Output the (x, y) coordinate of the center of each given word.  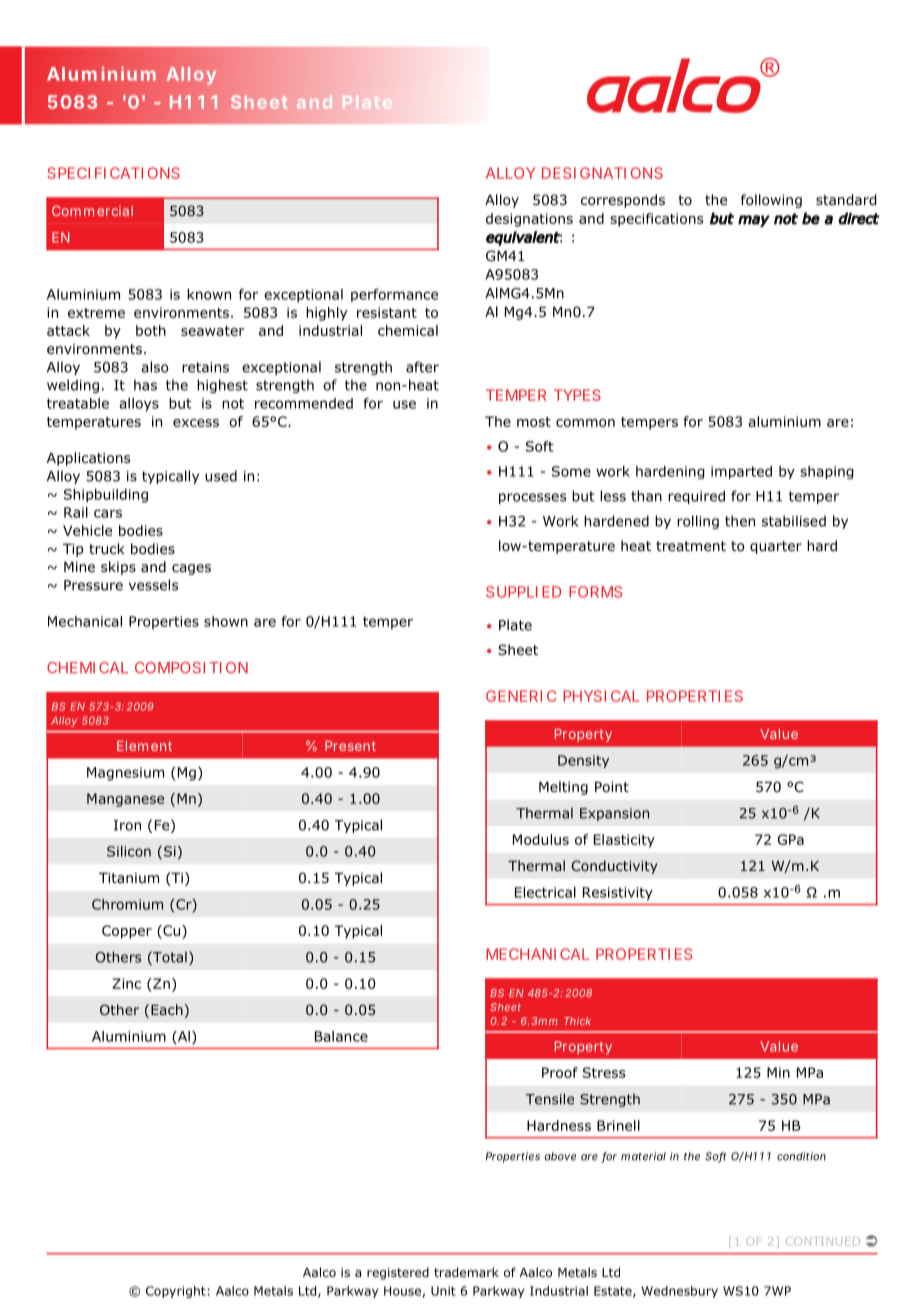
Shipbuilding (106, 496)
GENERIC (521, 696)
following (771, 201)
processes (532, 498)
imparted (741, 472)
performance (394, 295)
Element (144, 746)
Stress (604, 1072)
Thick (577, 1021)
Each (167, 1009)
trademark (466, 1272)
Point (612, 787)
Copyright (176, 1292)
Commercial (92, 211)
